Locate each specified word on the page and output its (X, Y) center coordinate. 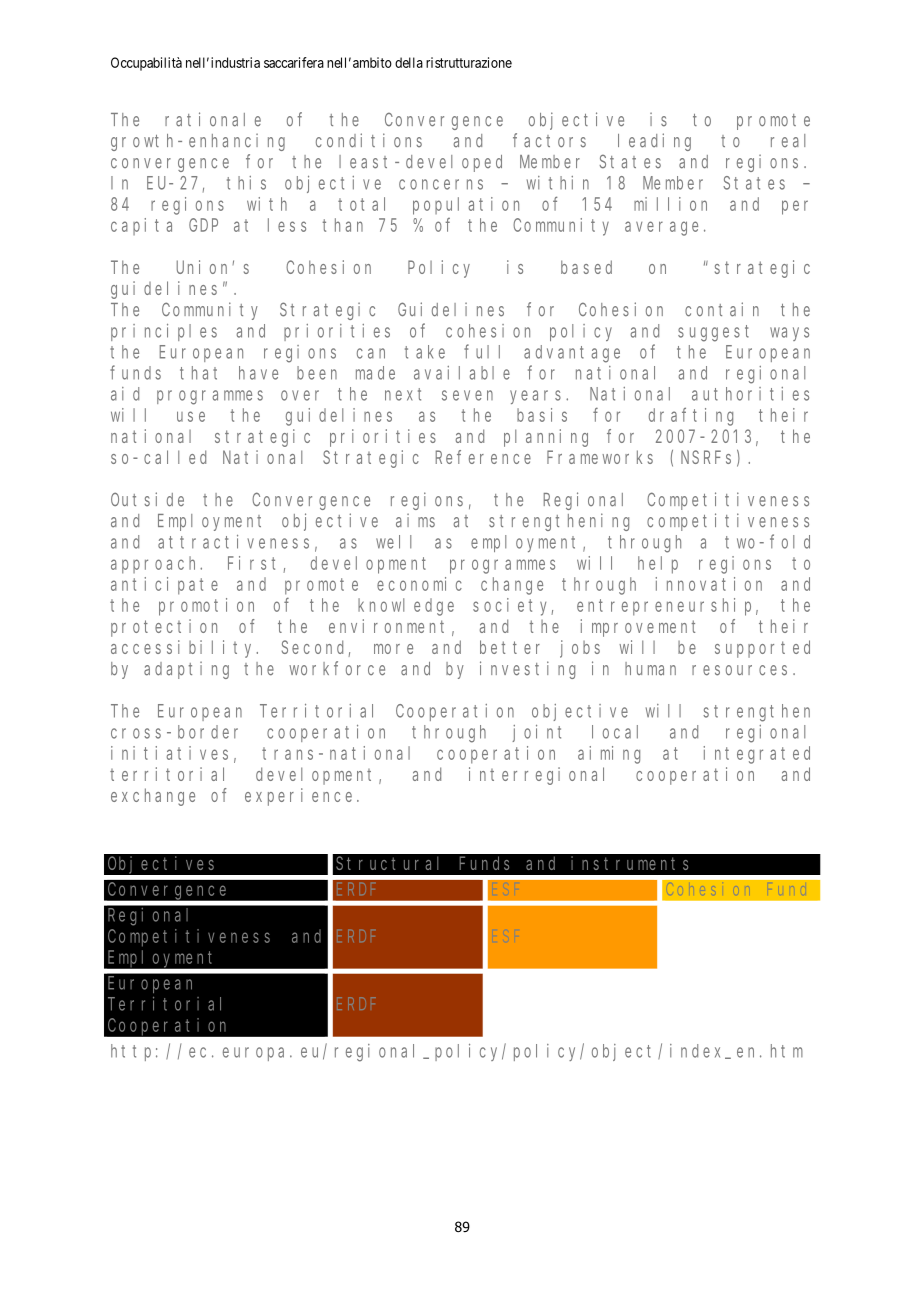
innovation (709, 584)
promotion (206, 607)
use (191, 416)
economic (419, 584)
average (661, 228)
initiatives (169, 753)
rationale (213, 119)
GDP (203, 225)
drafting (691, 416)
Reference (483, 457)
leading (654, 142)
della (409, 62)
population (466, 206)
